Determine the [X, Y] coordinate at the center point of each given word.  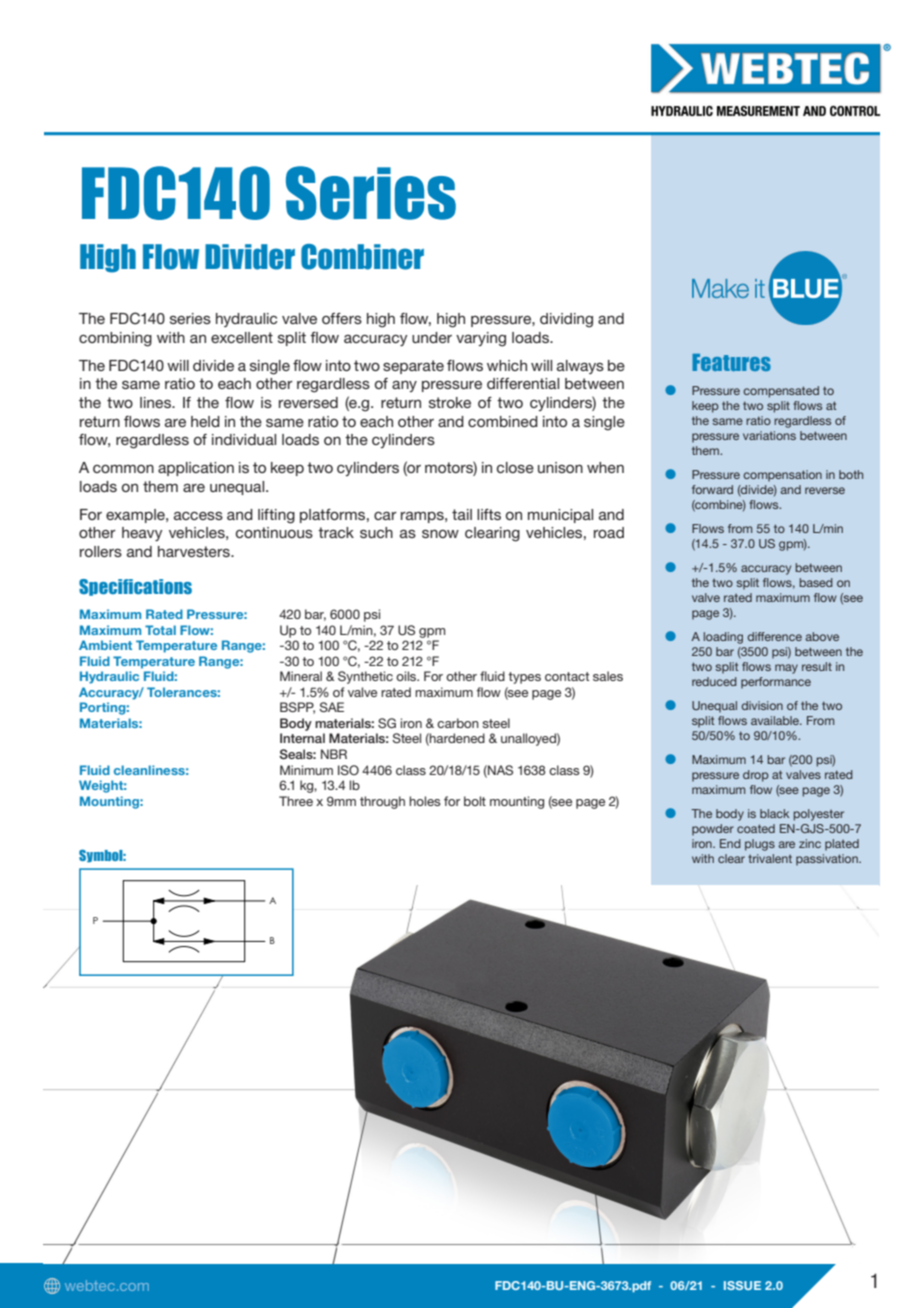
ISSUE [742, 1285]
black [774, 813]
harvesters [195, 551]
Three [296, 801]
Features [731, 362]
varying [481, 339]
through [382, 802]
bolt [475, 801]
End [730, 843]
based [816, 582]
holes [425, 801]
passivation [828, 860]
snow [440, 534]
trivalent [770, 858]
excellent [242, 337]
